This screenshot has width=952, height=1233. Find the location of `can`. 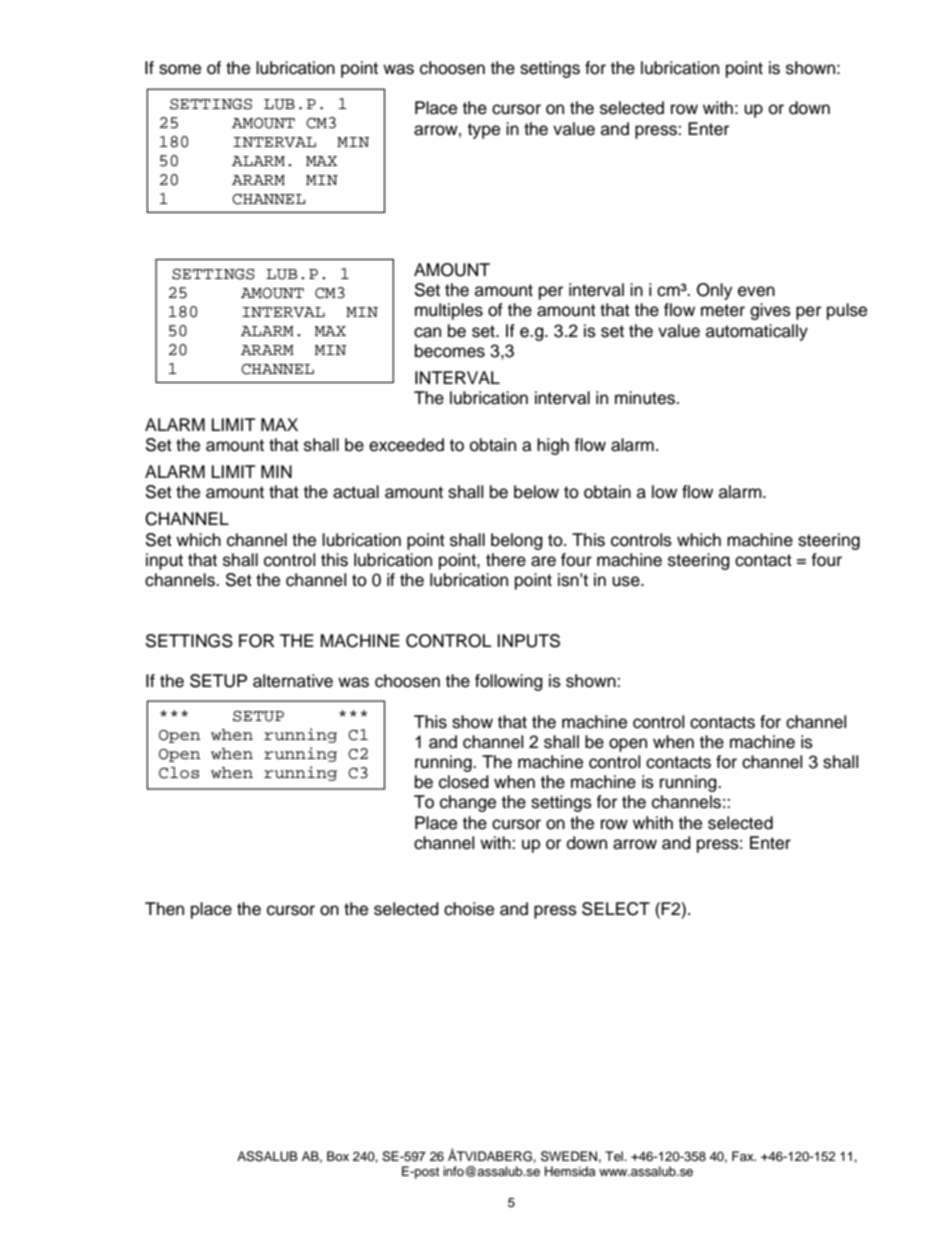

can is located at coordinates (427, 332).
